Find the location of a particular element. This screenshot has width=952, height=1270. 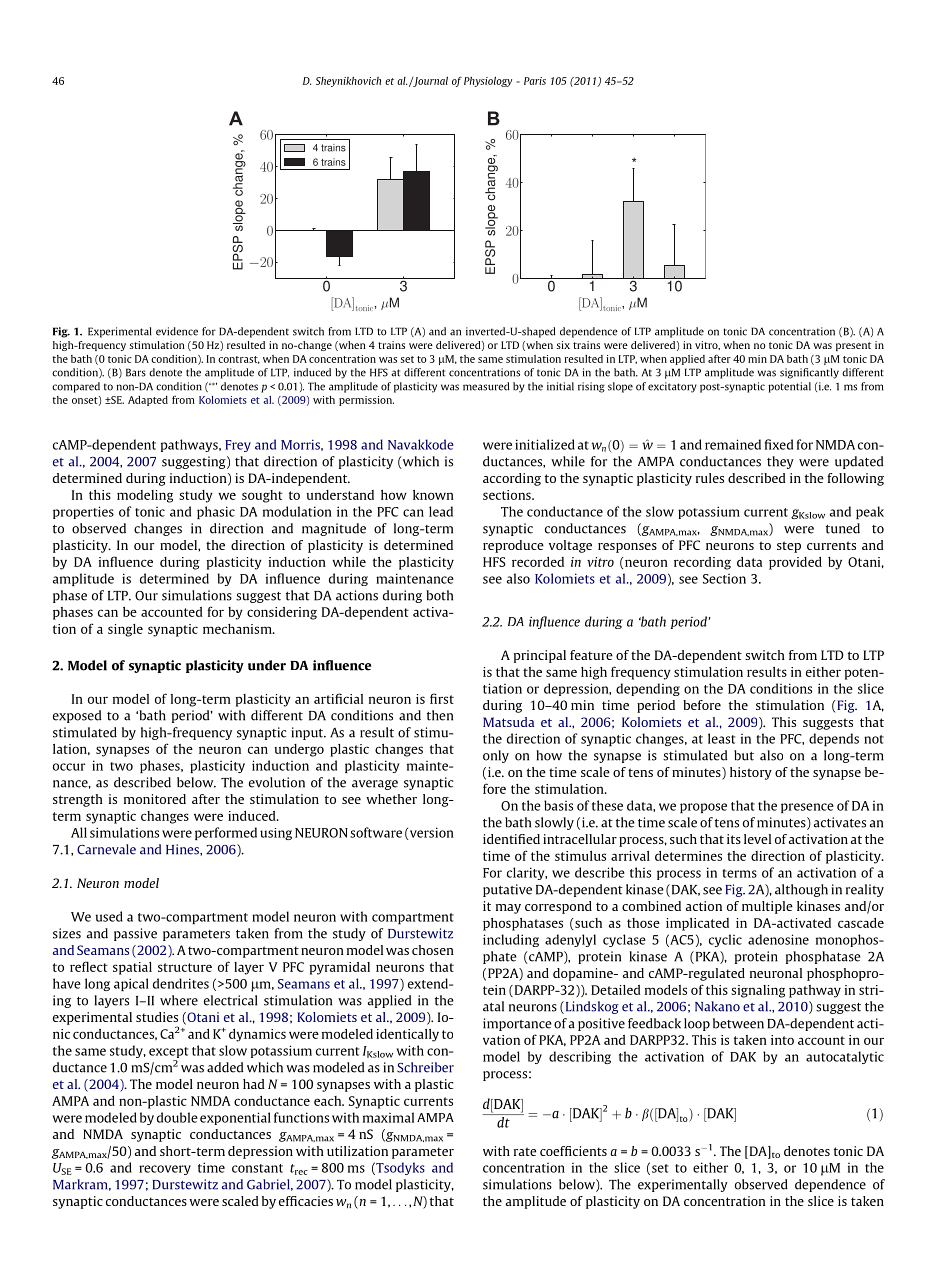

but is located at coordinates (744, 755).
